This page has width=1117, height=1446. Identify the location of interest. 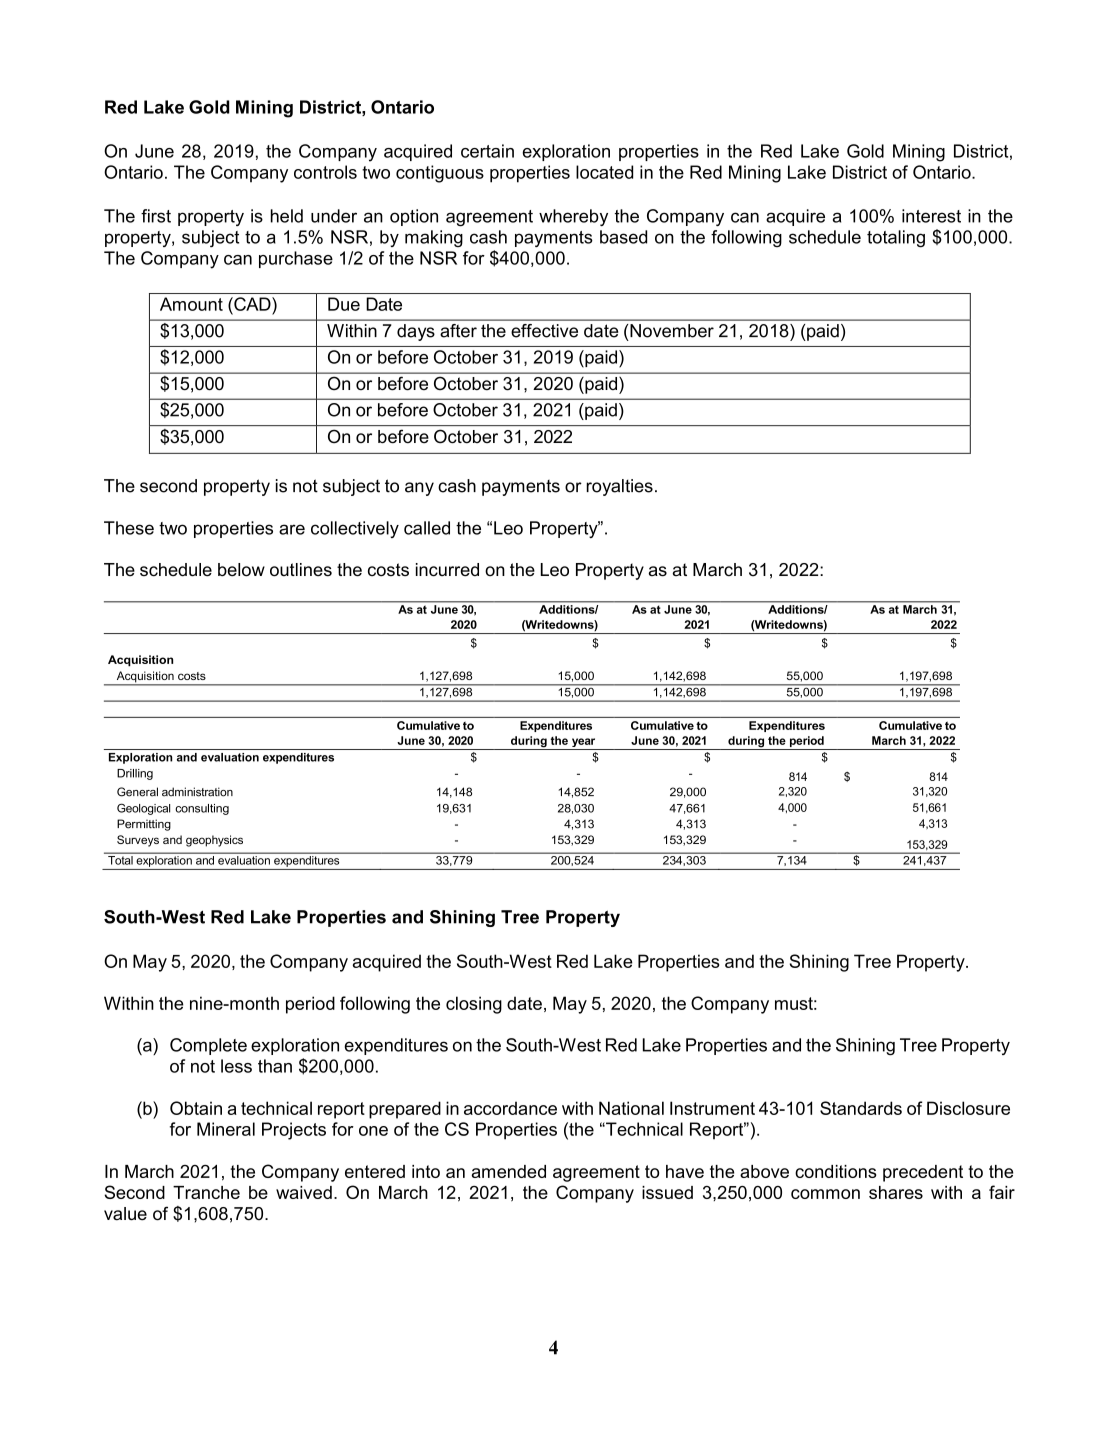
(931, 216).
